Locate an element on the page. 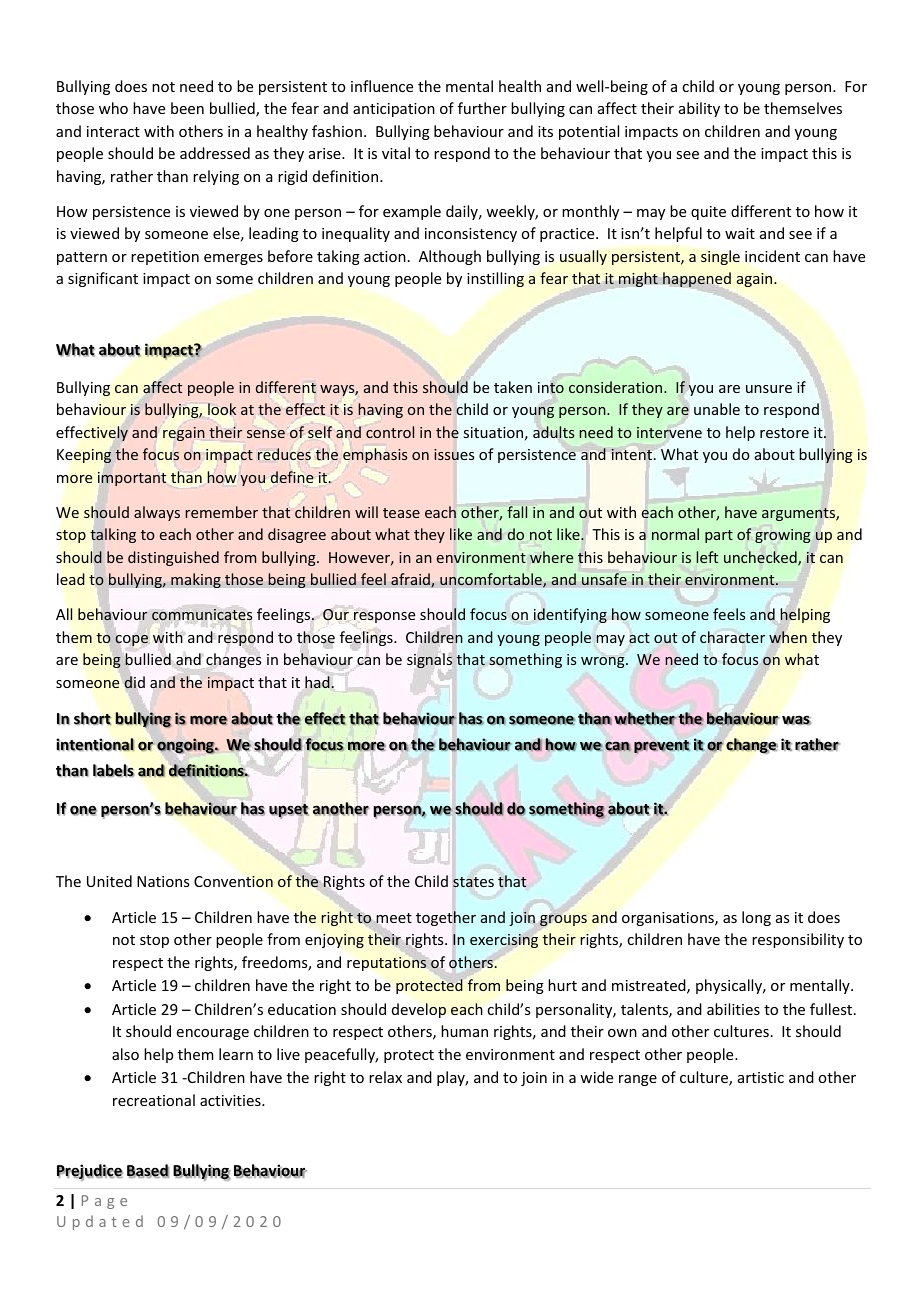  artistic is located at coordinates (761, 1077).
